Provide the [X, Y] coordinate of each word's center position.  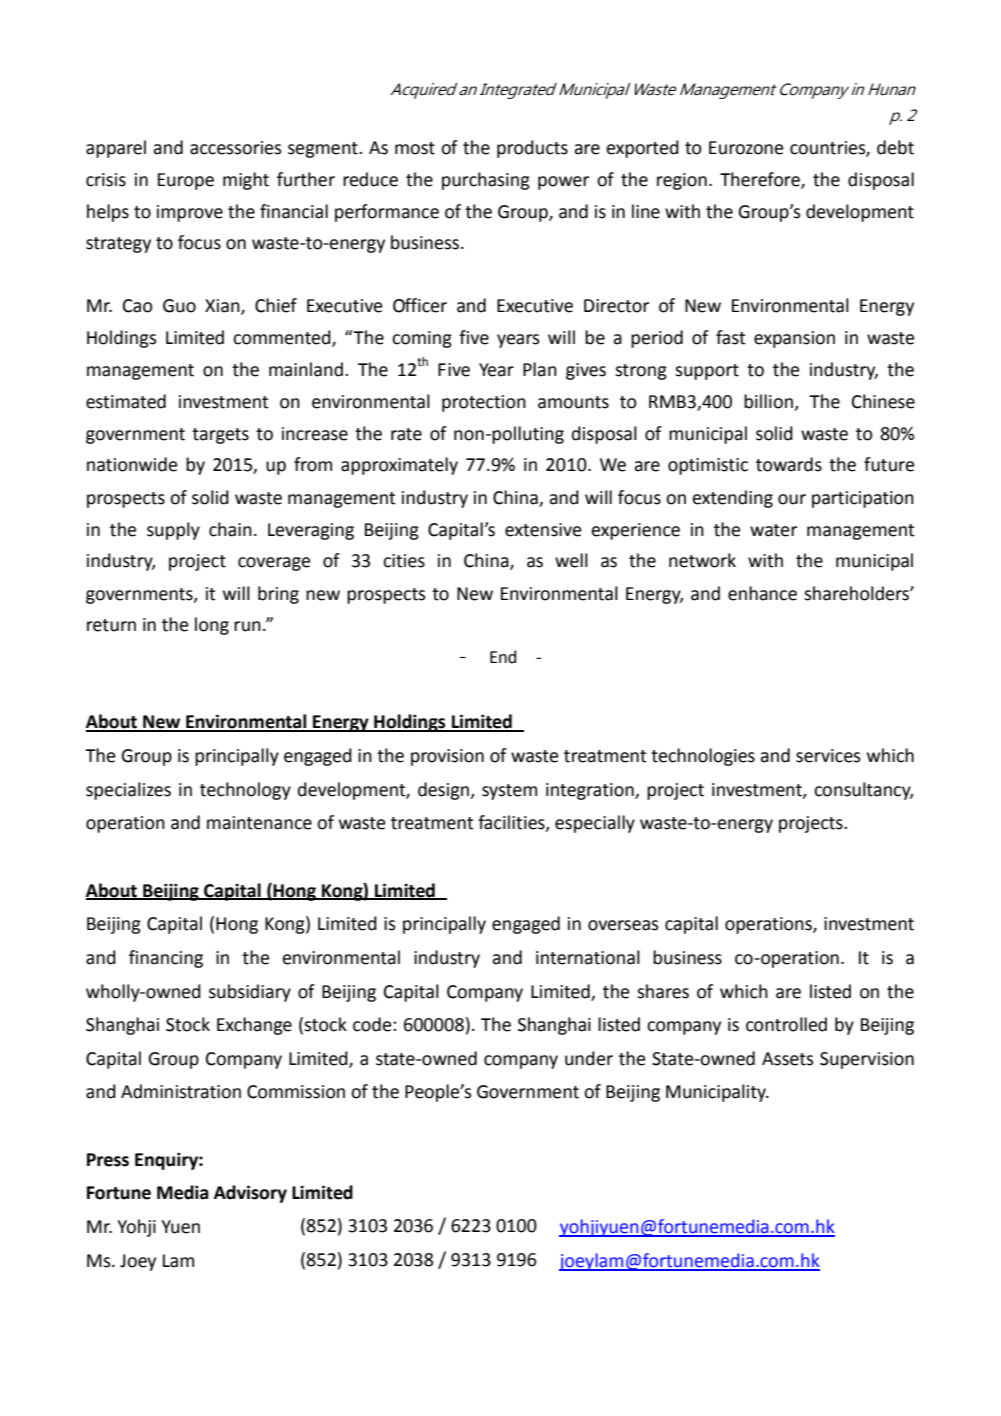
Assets [787, 1059]
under [589, 1058]
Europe [186, 181]
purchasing [486, 181]
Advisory [250, 1194]
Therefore [761, 180]
